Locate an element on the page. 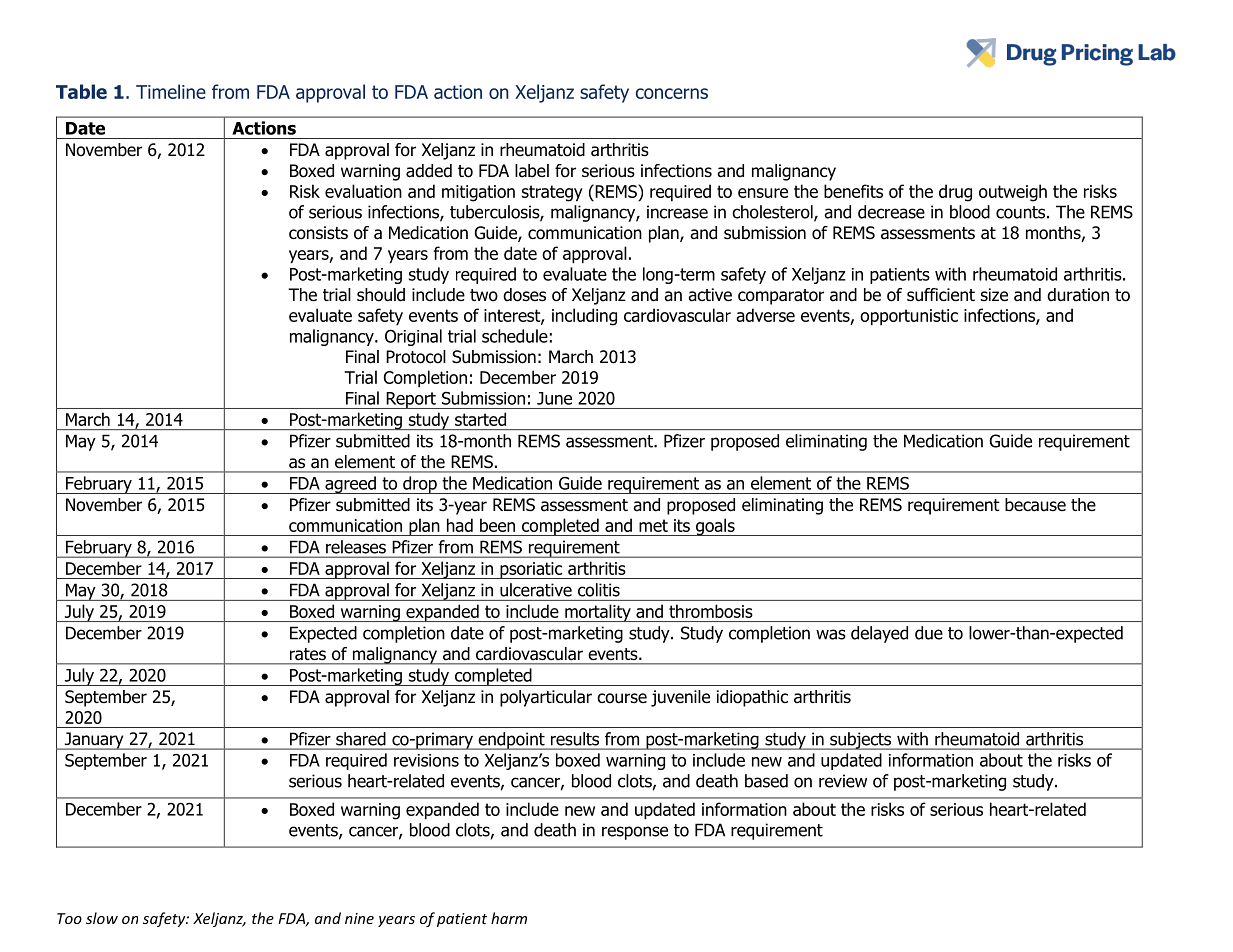 Image resolution: width=1233 pixels, height=952 pixels. slow is located at coordinates (102, 918).
